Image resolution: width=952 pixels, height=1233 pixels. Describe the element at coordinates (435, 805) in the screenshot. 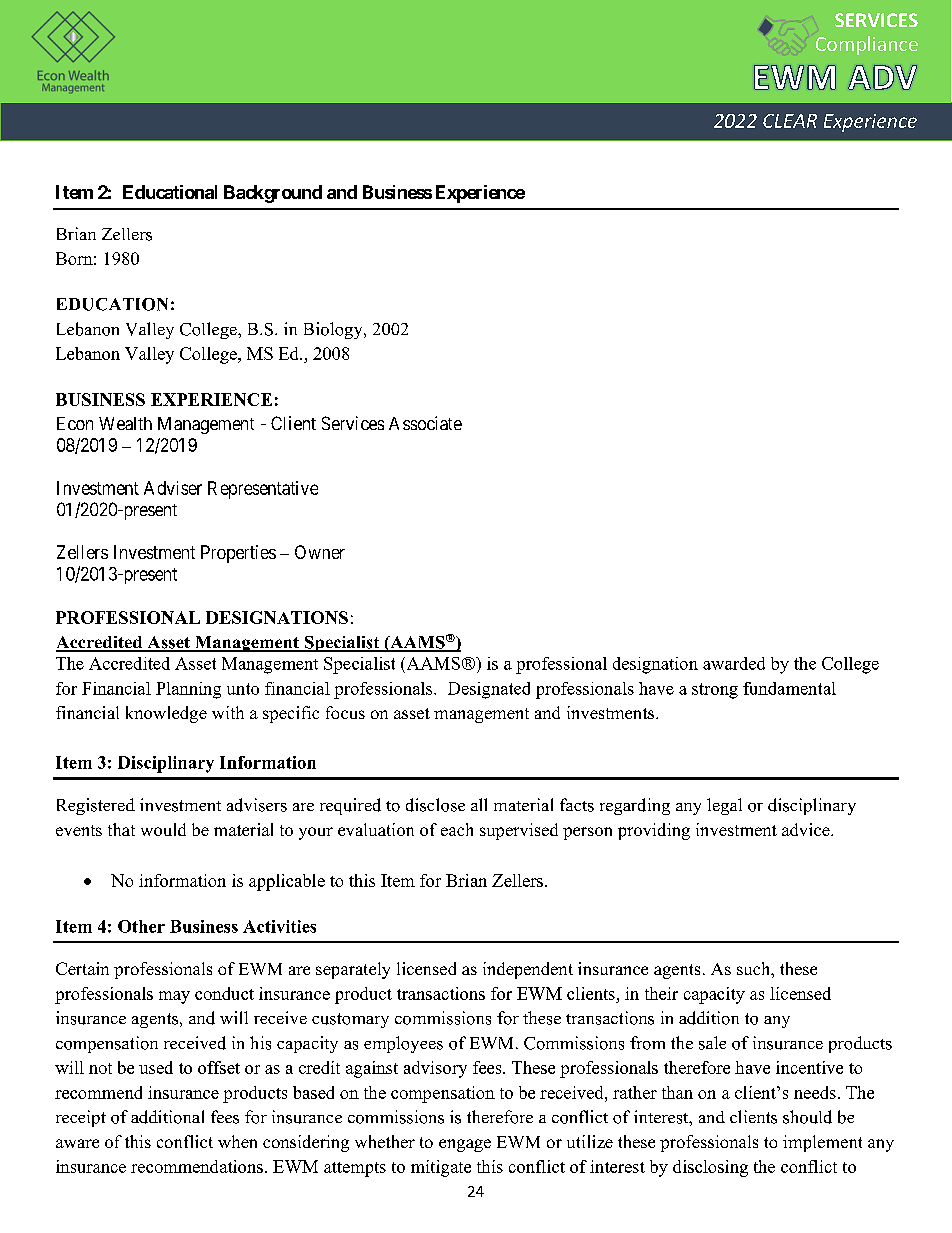

I see `disclose` at that location.
